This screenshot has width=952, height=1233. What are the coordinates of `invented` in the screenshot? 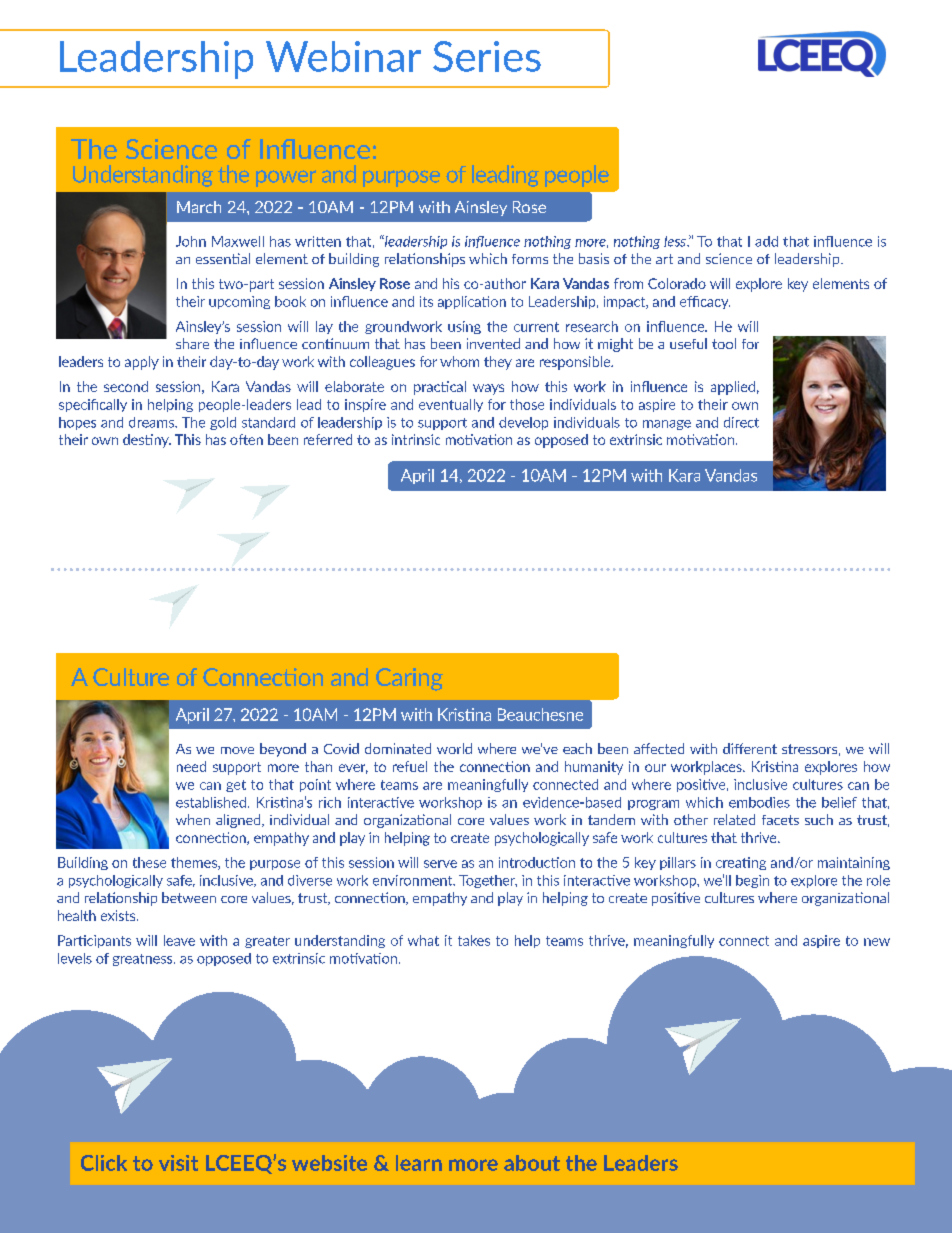 It's located at (493, 343).
